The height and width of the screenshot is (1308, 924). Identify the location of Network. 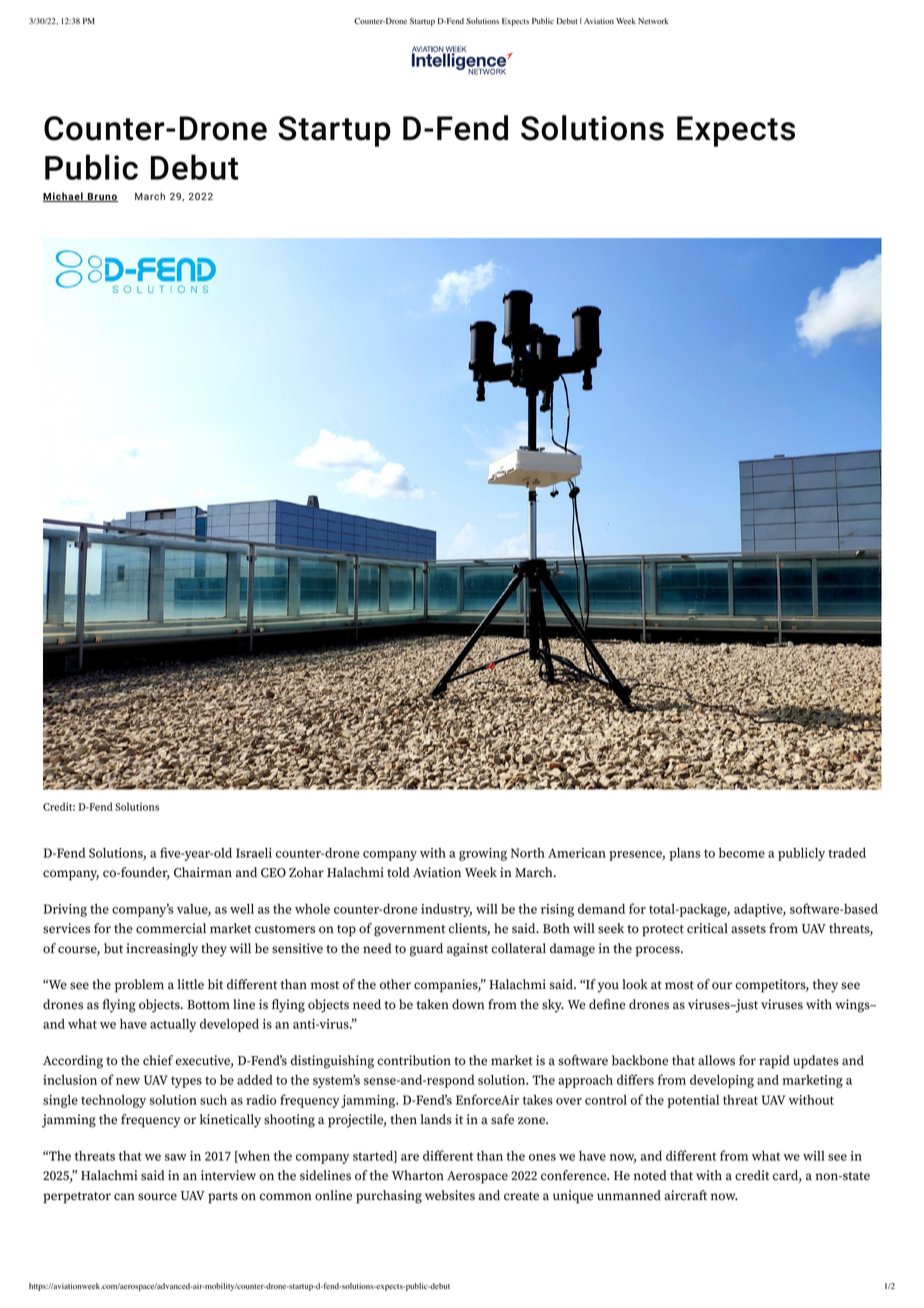
(653, 21).
